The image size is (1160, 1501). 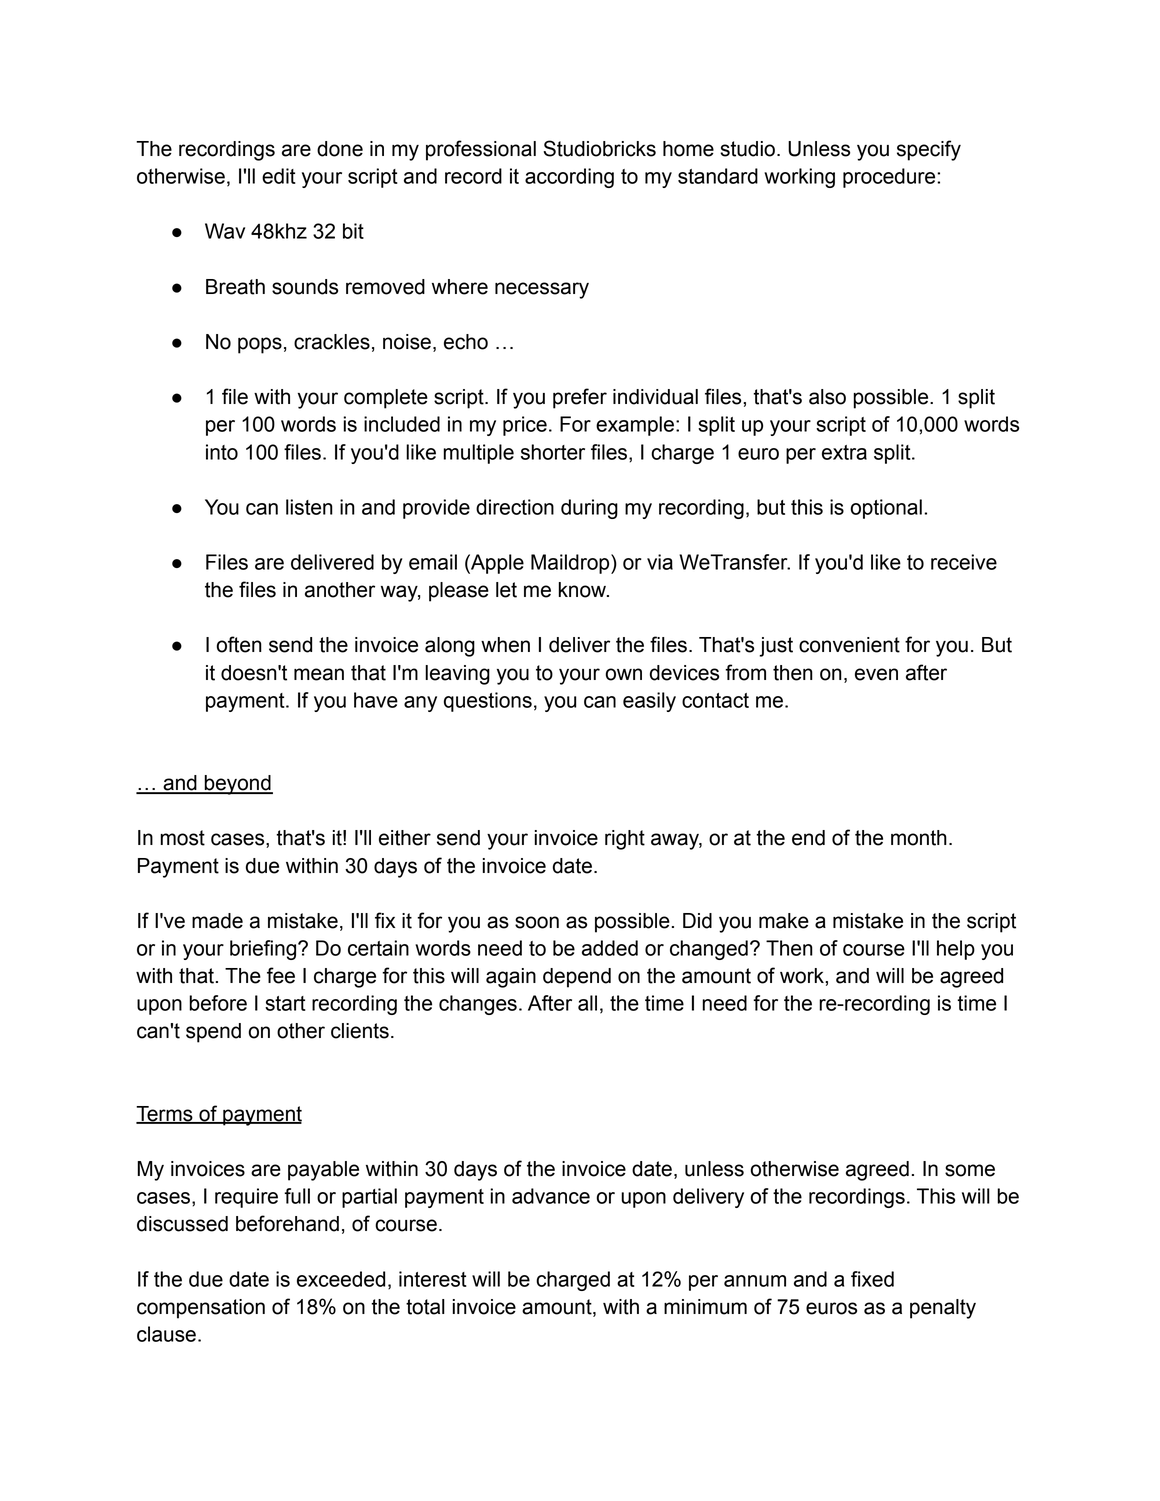 What do you see at coordinates (309, 507) in the screenshot?
I see `listen` at bounding box center [309, 507].
